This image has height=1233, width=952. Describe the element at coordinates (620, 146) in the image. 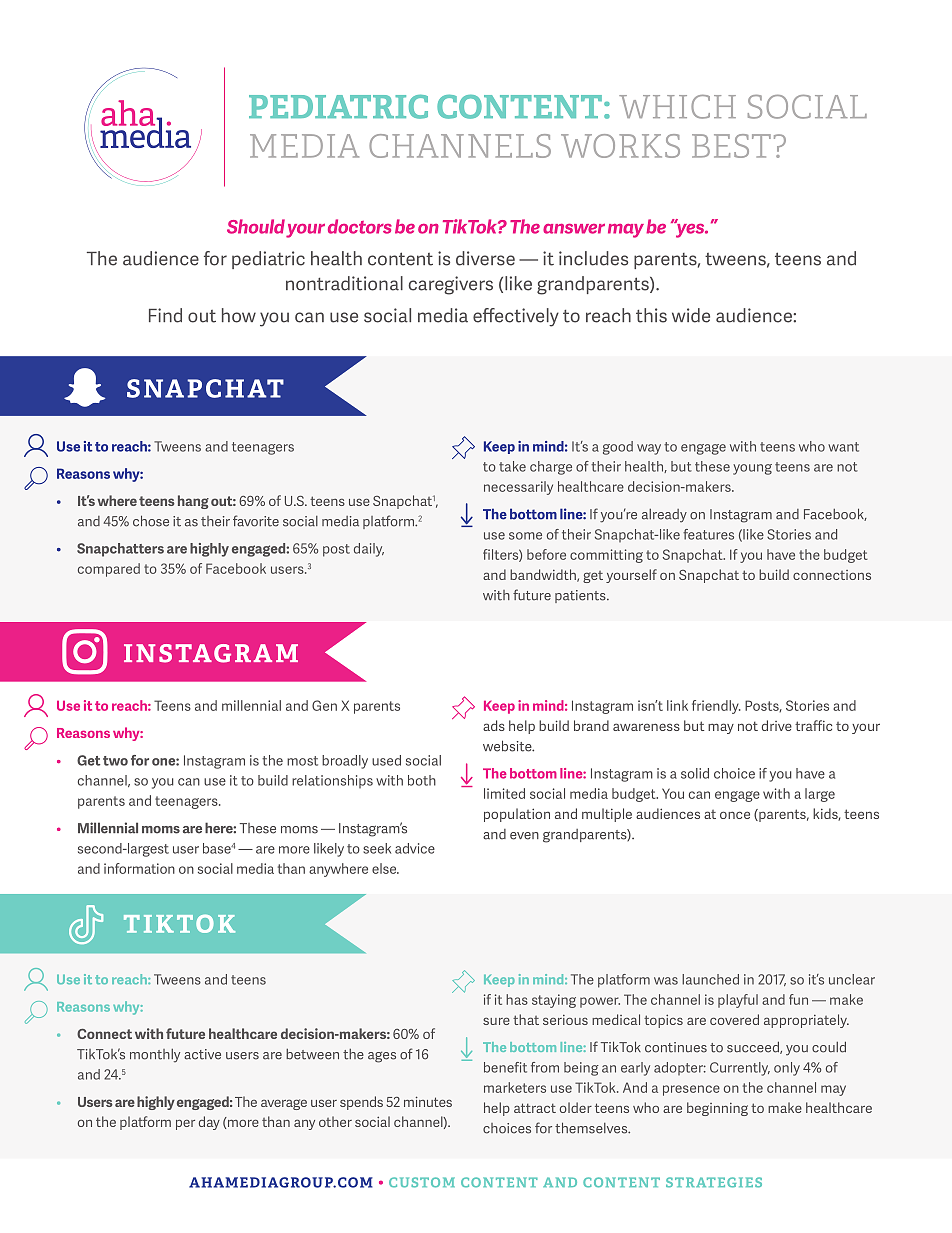

I see `WORKS` at that location.
